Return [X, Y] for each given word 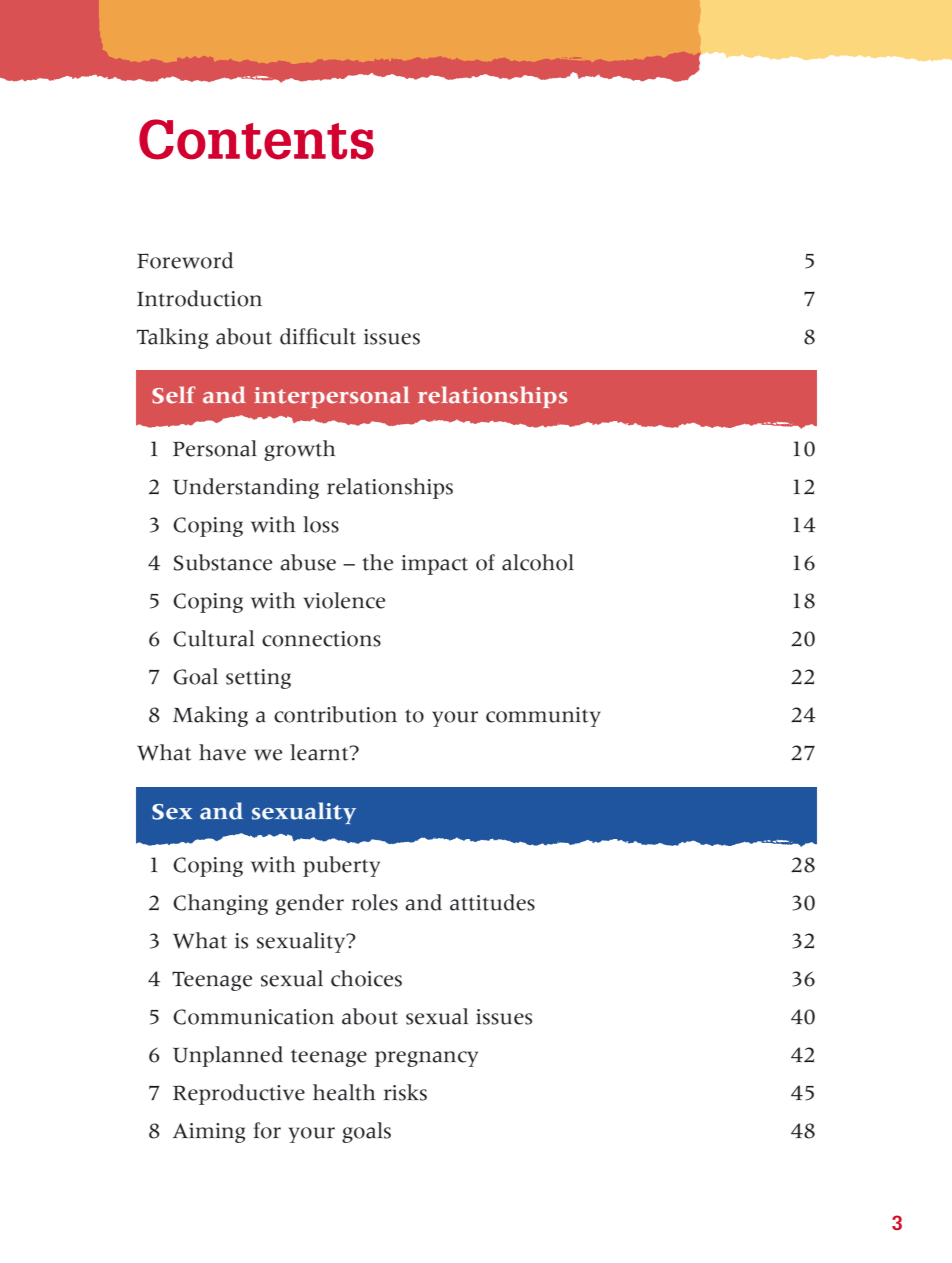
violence [344, 600]
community [543, 717]
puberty [341, 866]
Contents [256, 139]
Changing [220, 904]
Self [173, 395]
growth [299, 450]
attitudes [492, 902]
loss [321, 524]
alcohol [538, 562]
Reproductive [239, 1094]
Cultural [213, 638]
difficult [318, 336]
